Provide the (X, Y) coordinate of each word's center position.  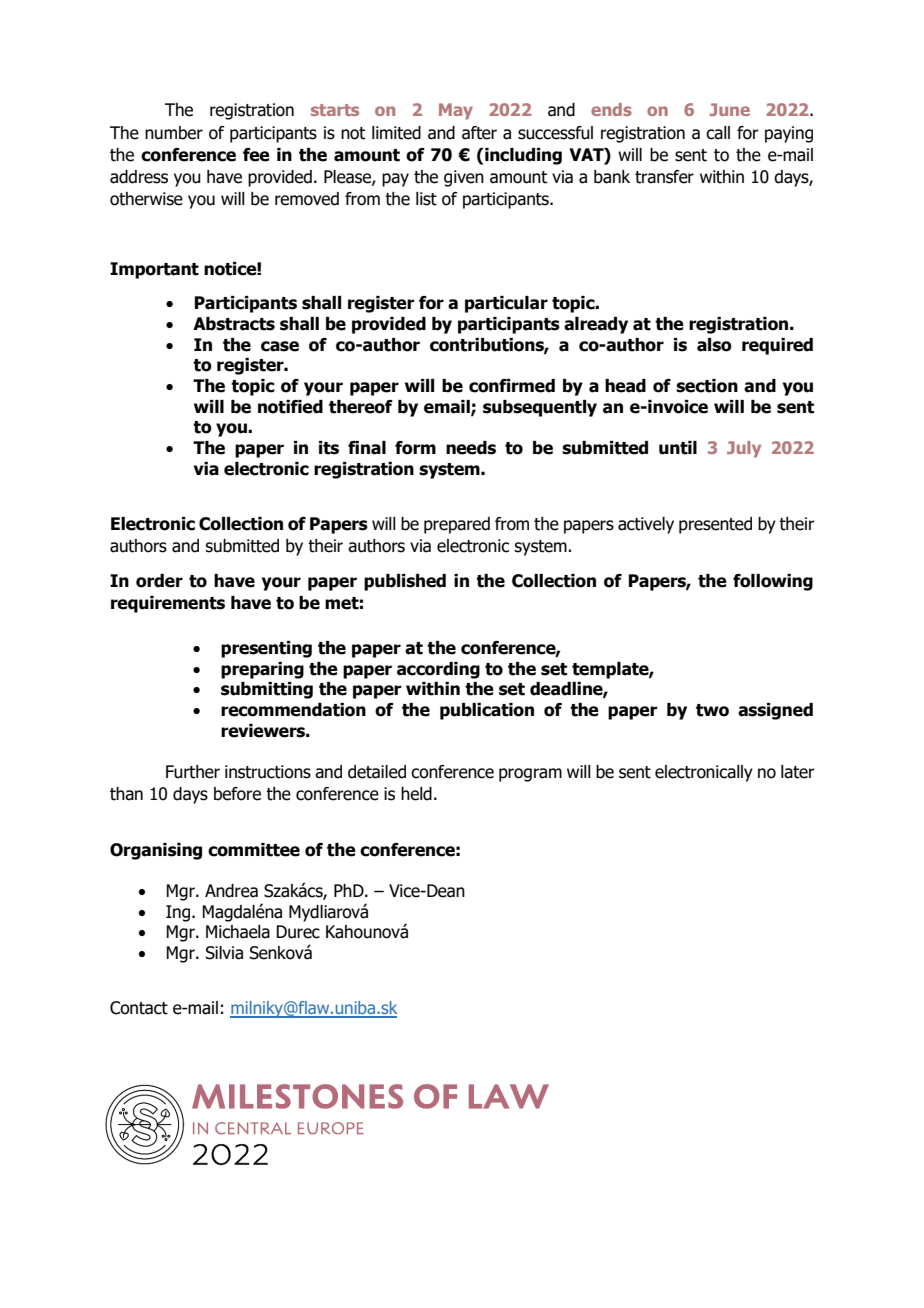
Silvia (224, 953)
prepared (457, 525)
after (479, 133)
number (174, 133)
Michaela (238, 932)
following (773, 582)
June (730, 109)
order (159, 581)
